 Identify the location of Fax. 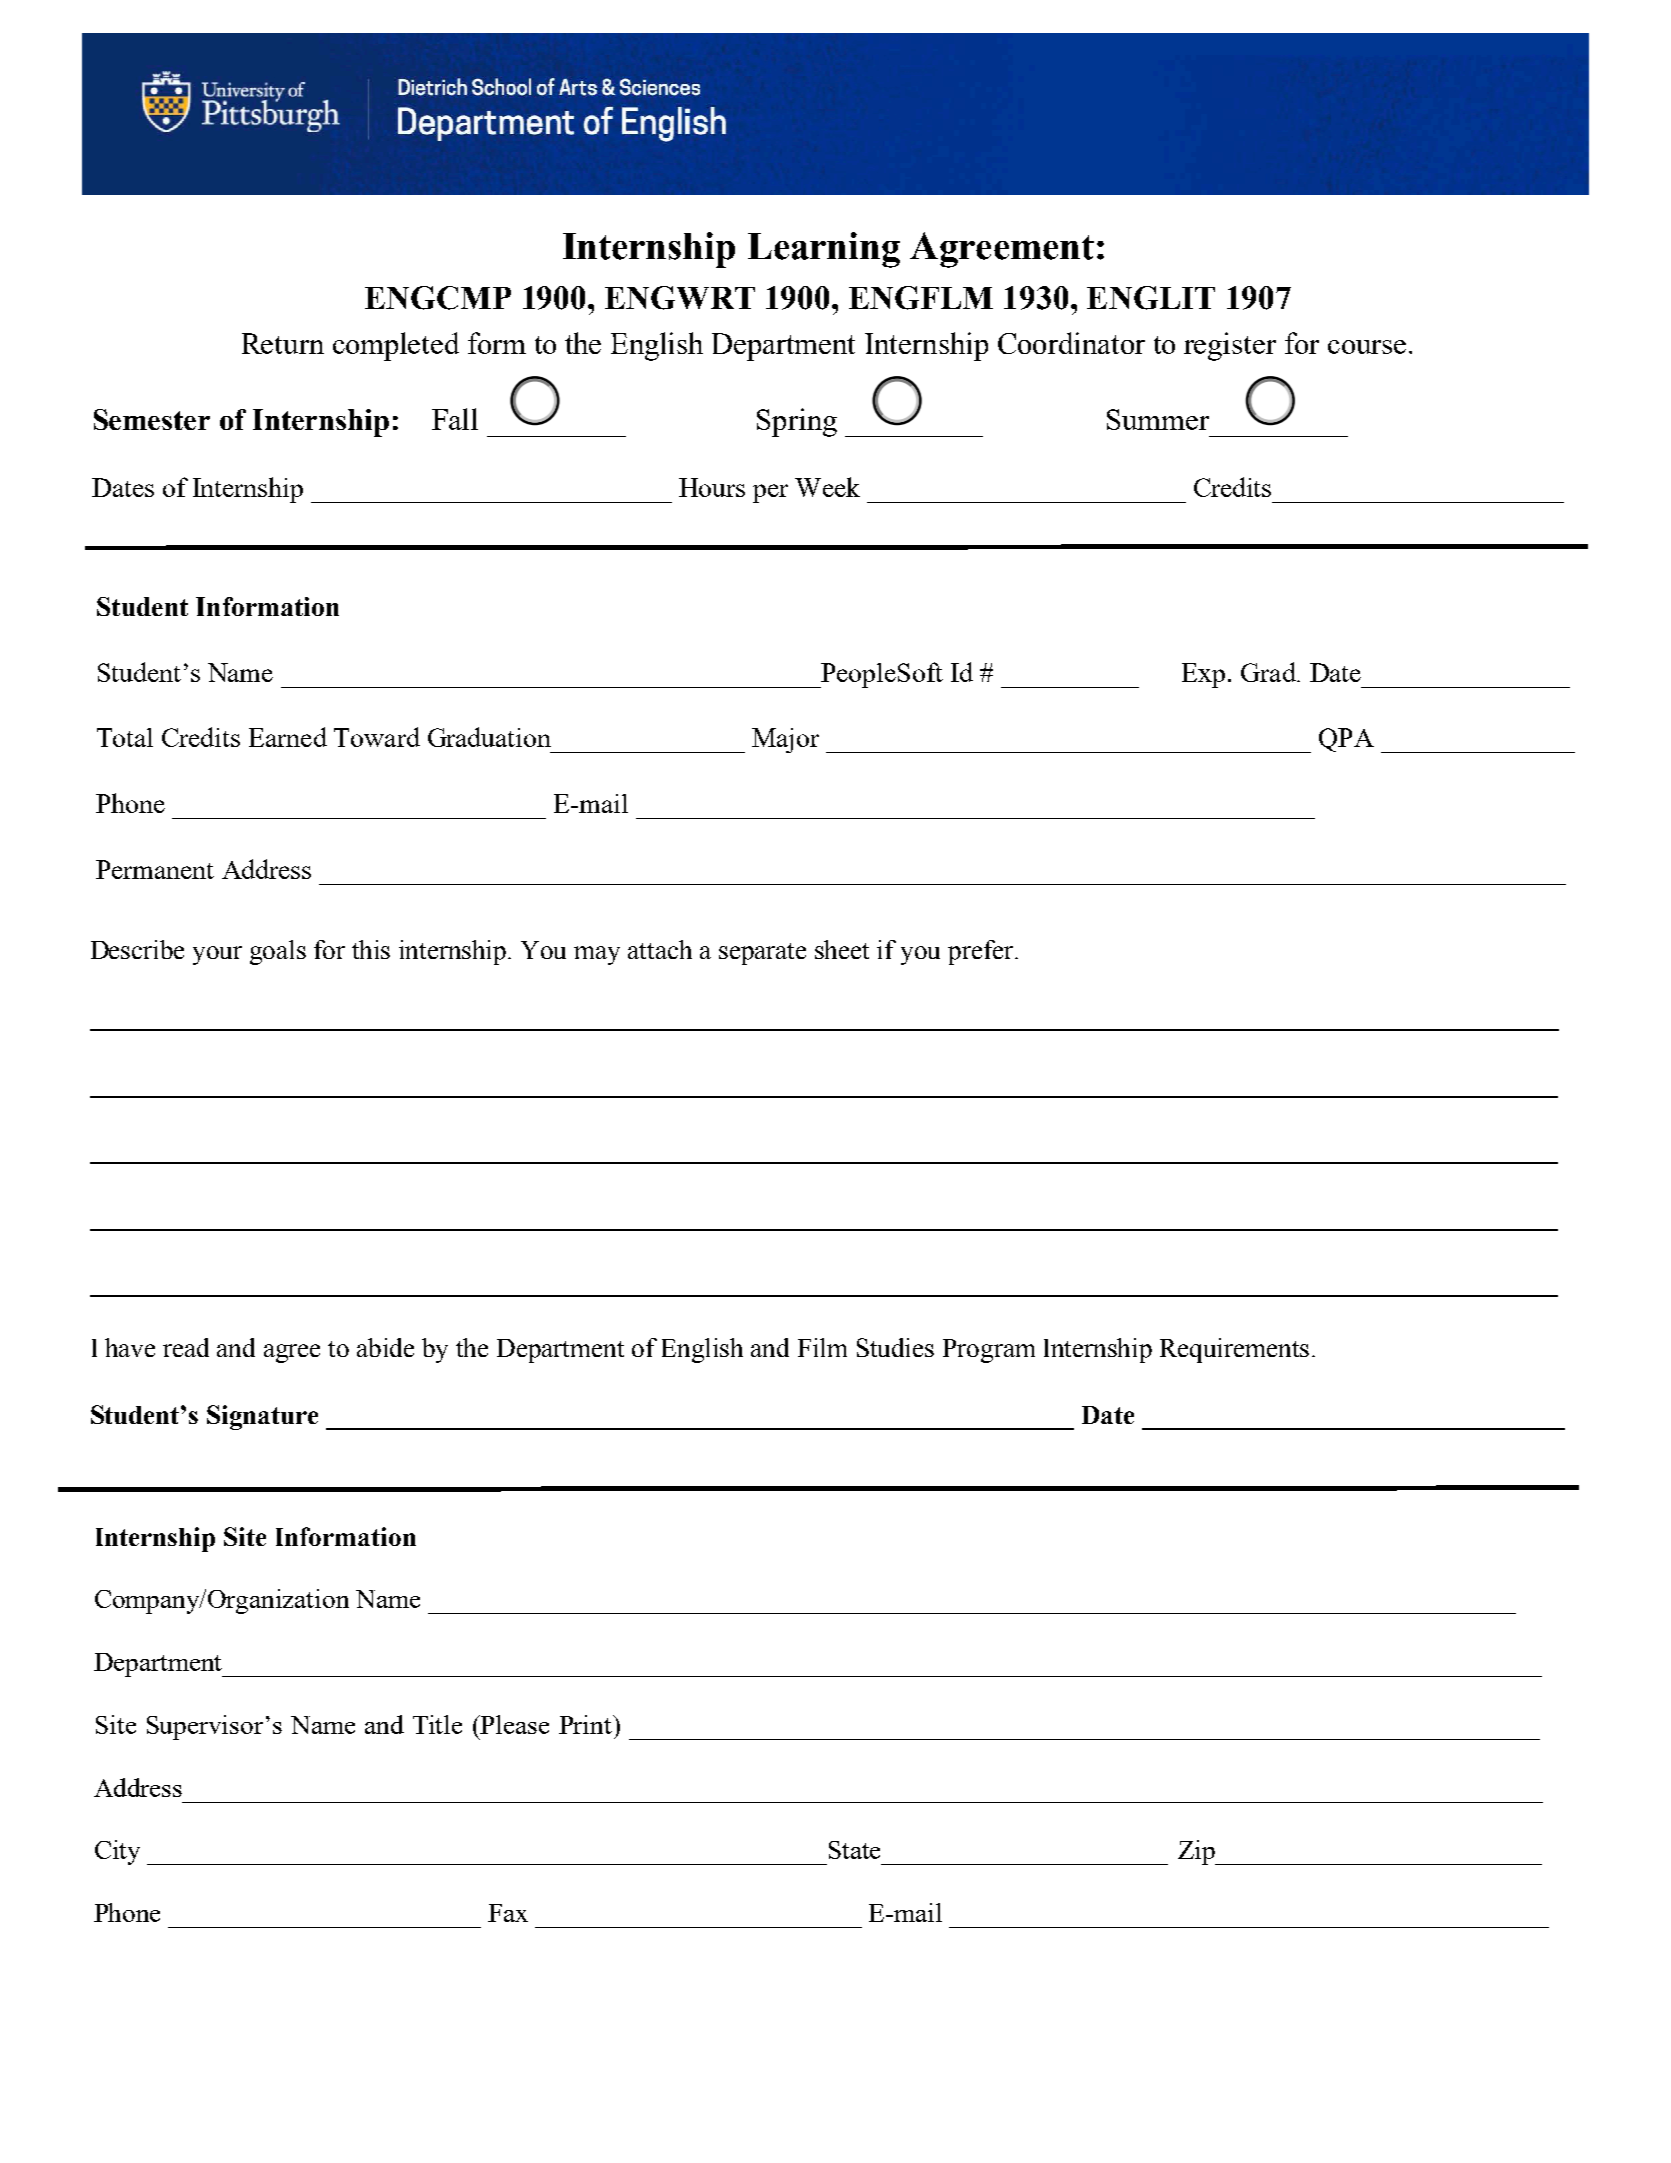
(508, 1913).
